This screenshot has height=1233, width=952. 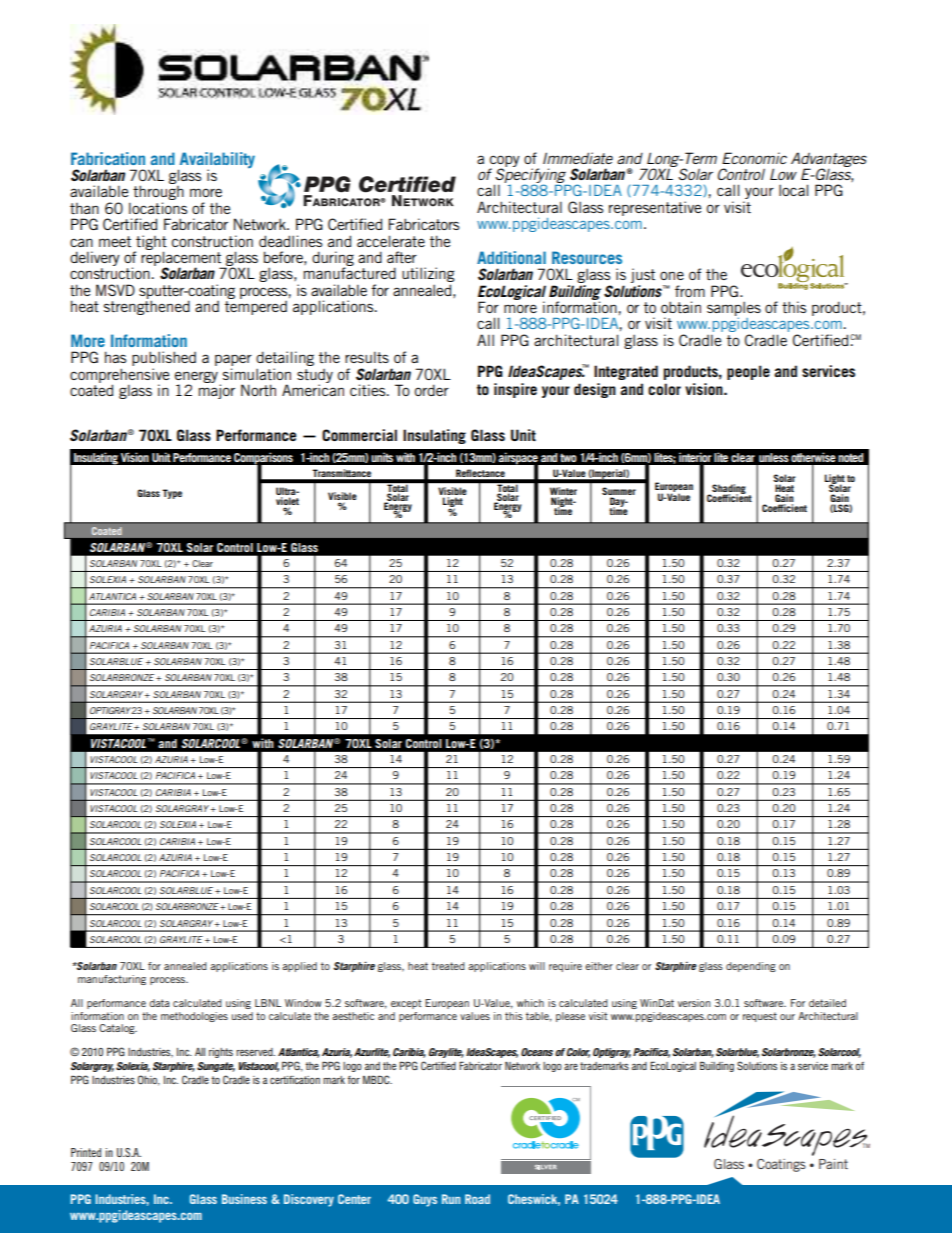 What do you see at coordinates (451, 1199) in the screenshot?
I see `Run` at bounding box center [451, 1199].
